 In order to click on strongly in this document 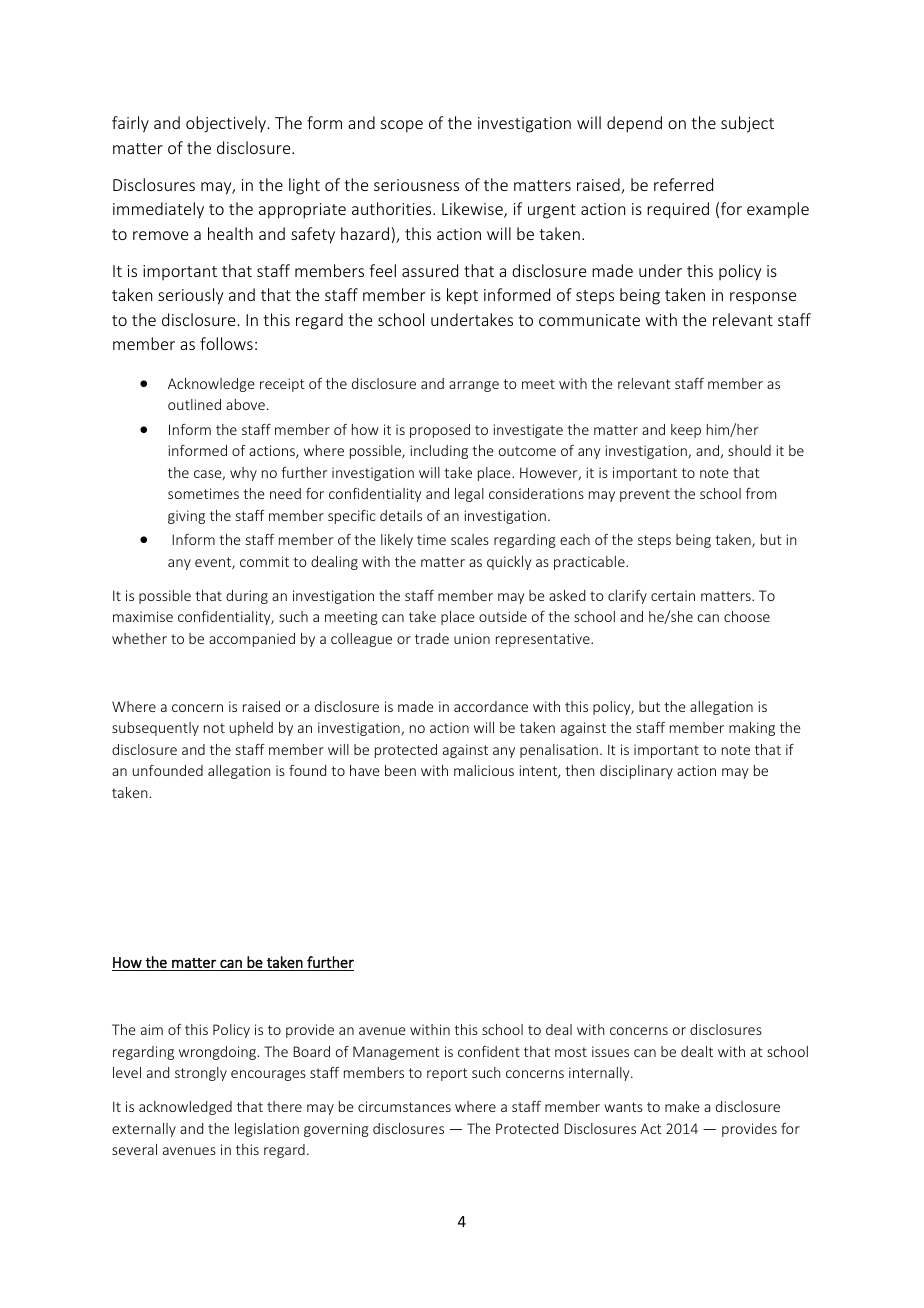, I will do `click(201, 1074)`.
